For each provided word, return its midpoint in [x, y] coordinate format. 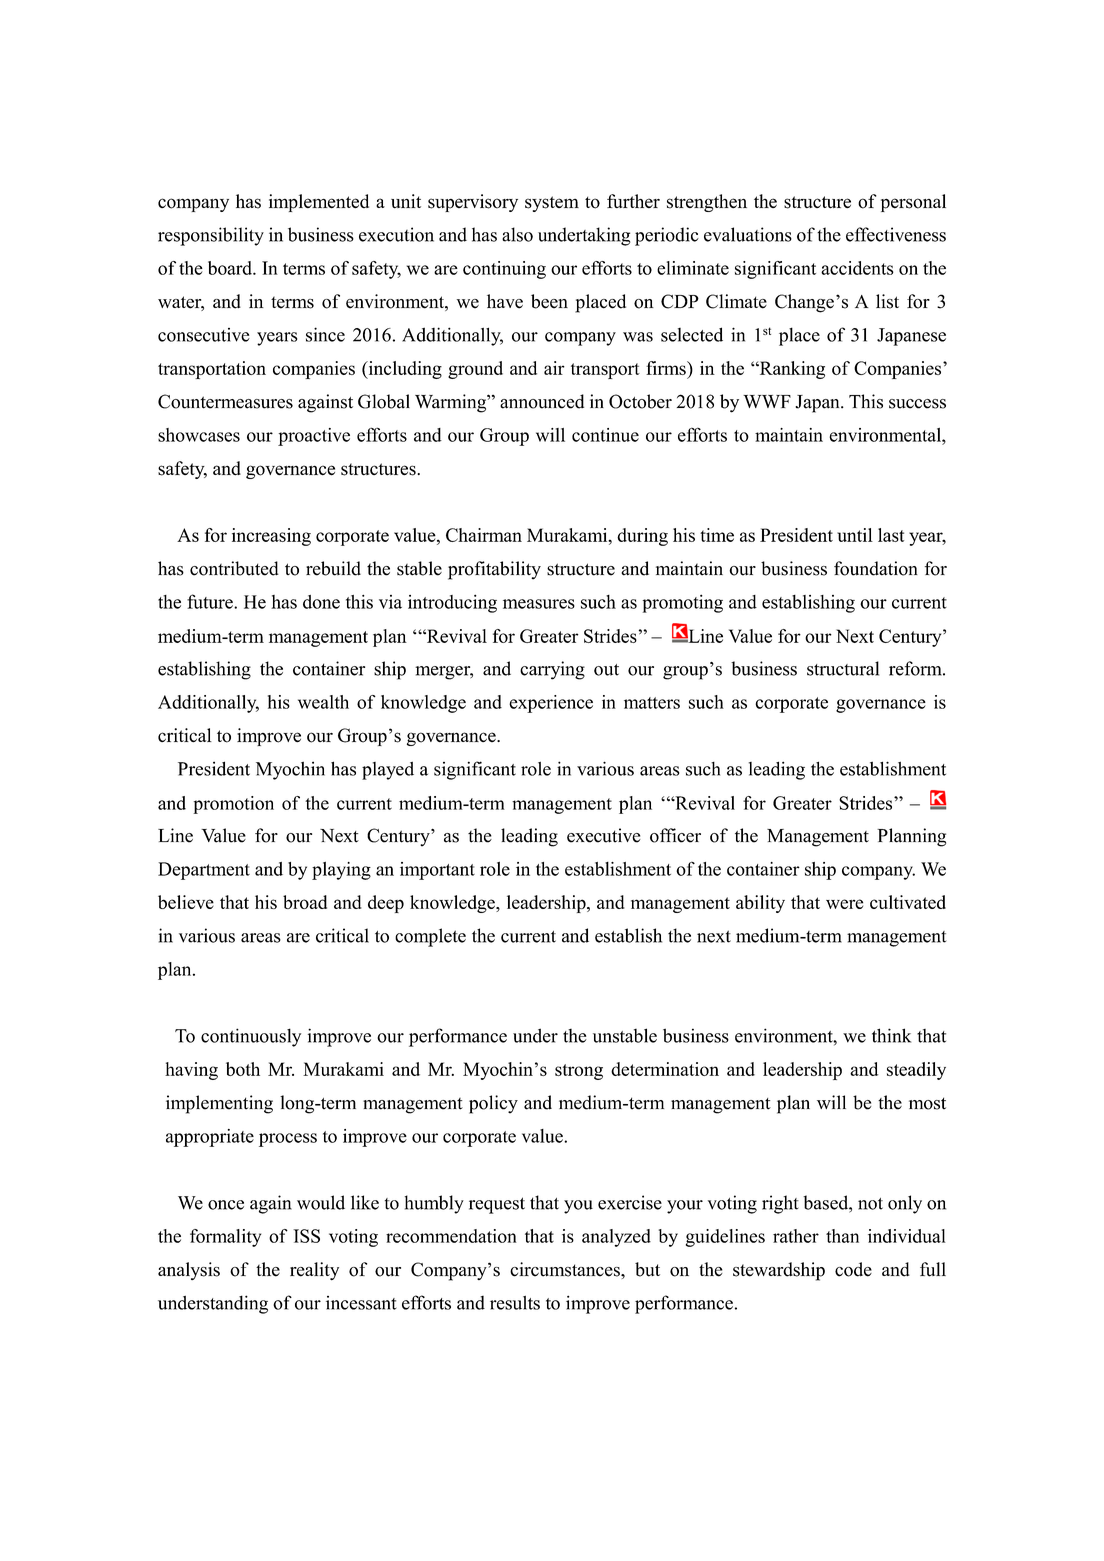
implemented [319, 203]
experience [551, 704]
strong [579, 1072]
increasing [271, 537]
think [891, 1035]
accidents [857, 268]
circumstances [566, 1269]
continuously [251, 1037]
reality [314, 1271]
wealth [323, 702]
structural [843, 668]
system [552, 204]
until [855, 535]
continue [605, 435]
